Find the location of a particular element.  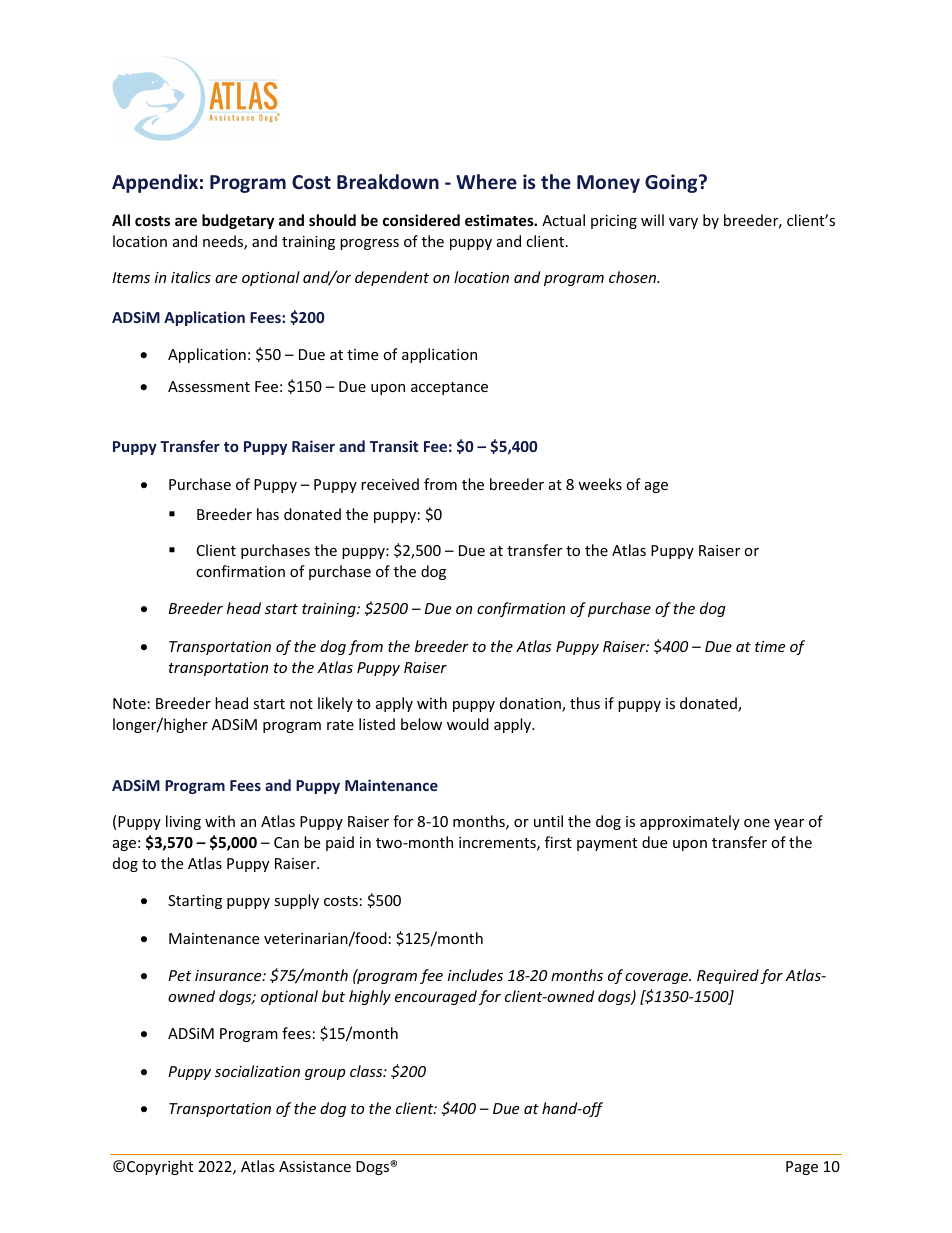

Assistance is located at coordinates (315, 1166).
